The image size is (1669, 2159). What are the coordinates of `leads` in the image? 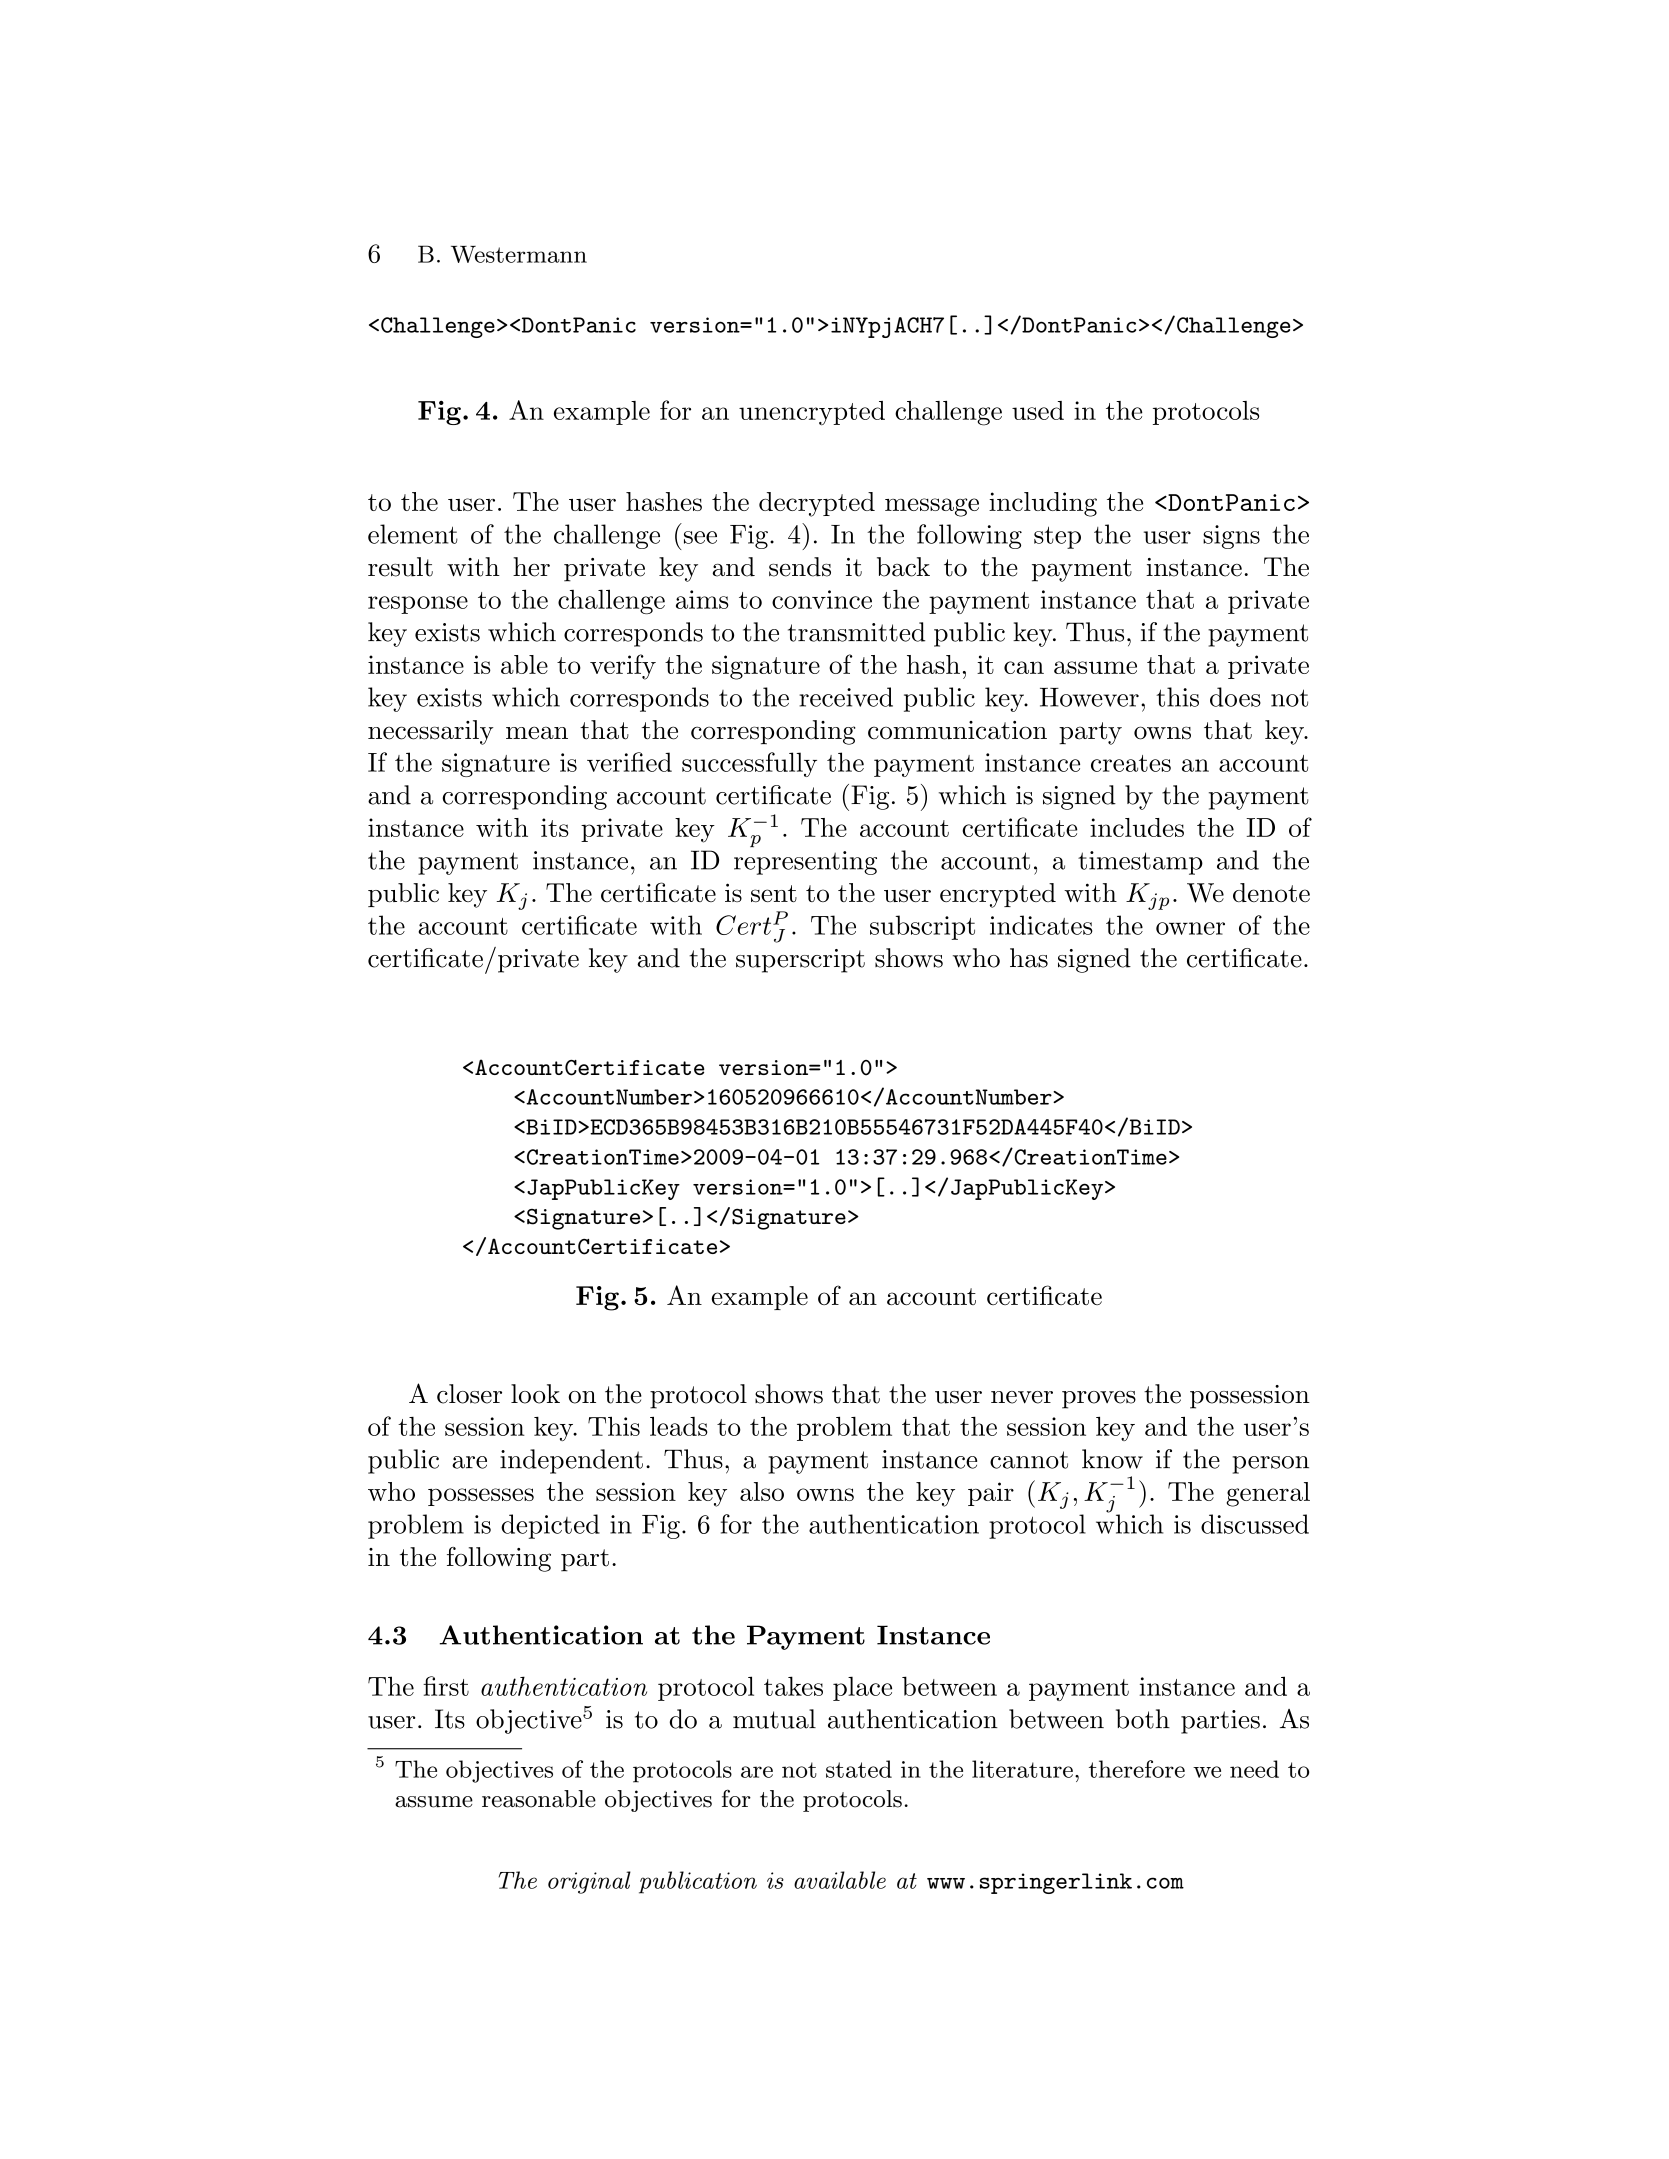 It's located at (679, 1426).
